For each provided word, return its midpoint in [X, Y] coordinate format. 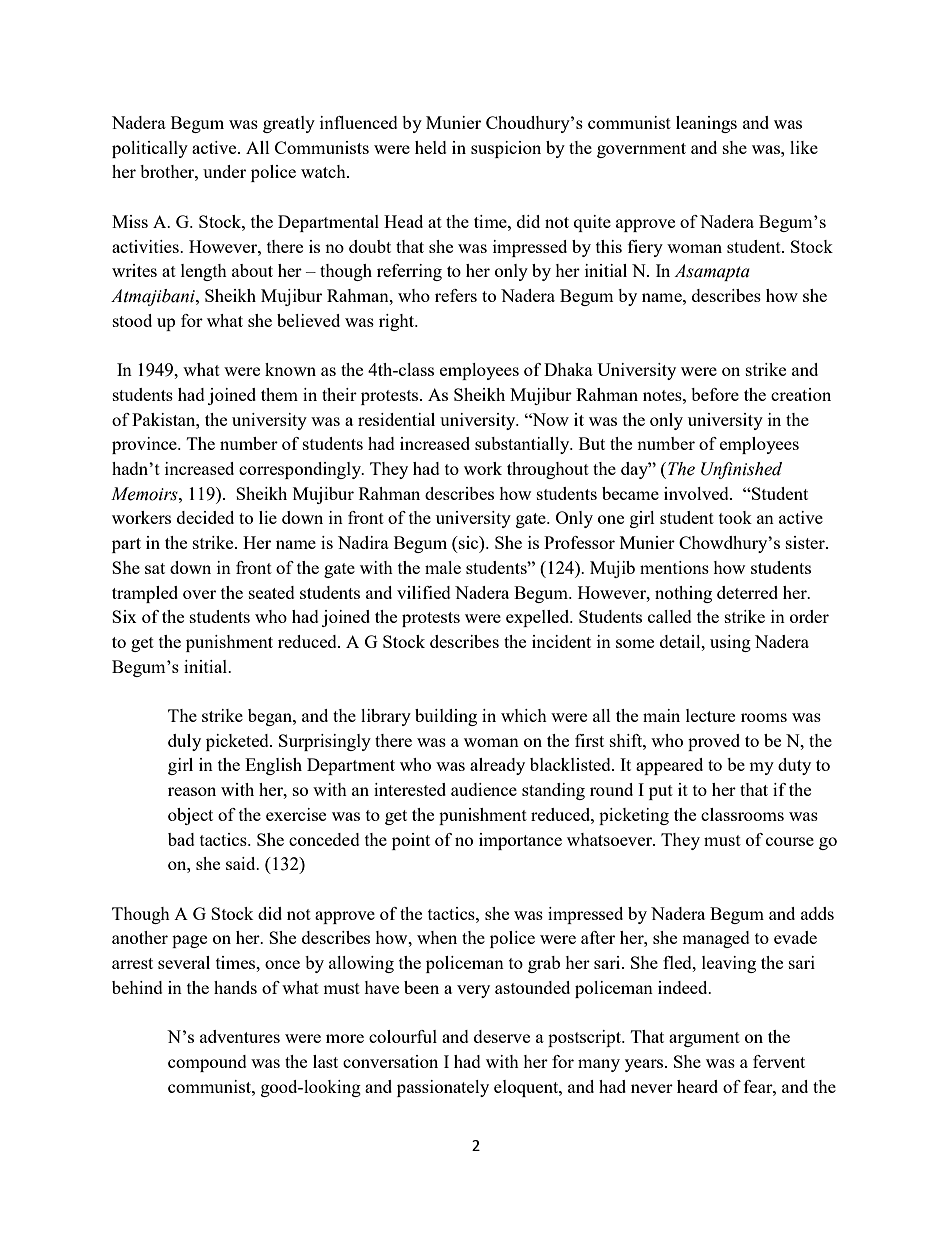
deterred [747, 592]
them [279, 394]
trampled [145, 594]
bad [181, 839]
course [790, 841]
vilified [424, 592]
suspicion [506, 149]
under [224, 171]
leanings [706, 124]
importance [520, 841]
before [715, 394]
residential [396, 419]
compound [207, 1063]
